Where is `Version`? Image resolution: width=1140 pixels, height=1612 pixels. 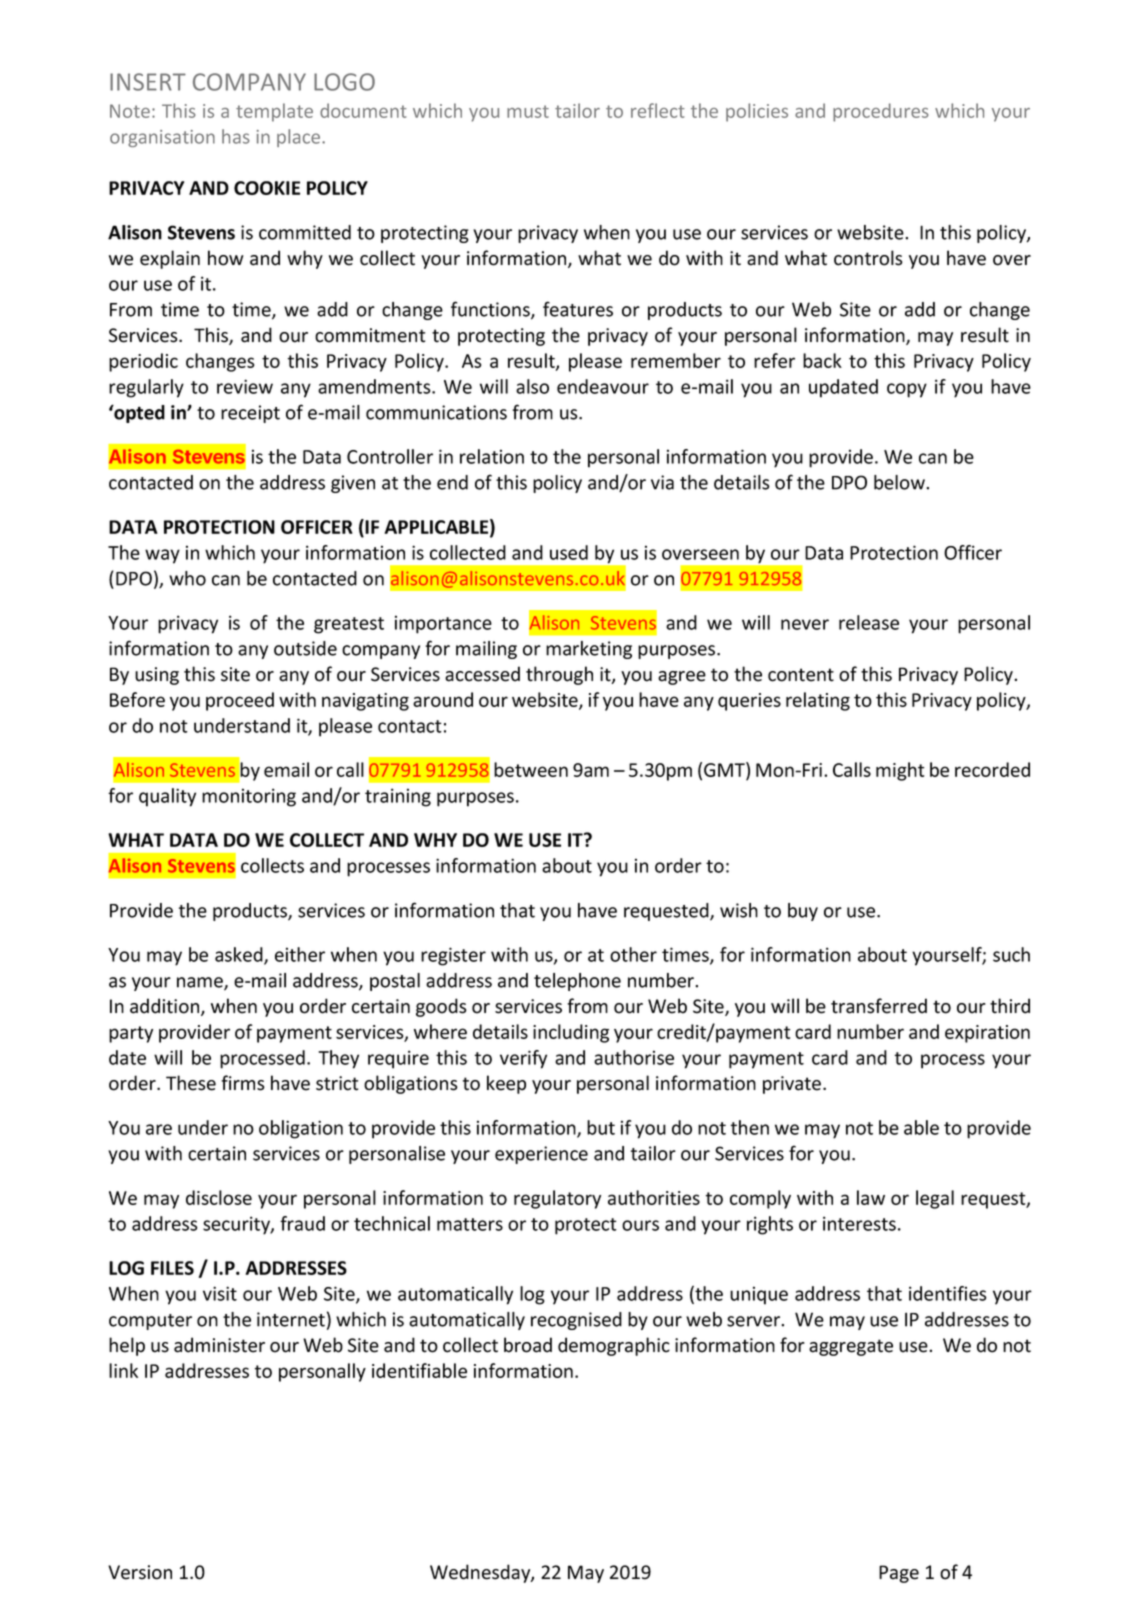
Version is located at coordinates (140, 1572).
